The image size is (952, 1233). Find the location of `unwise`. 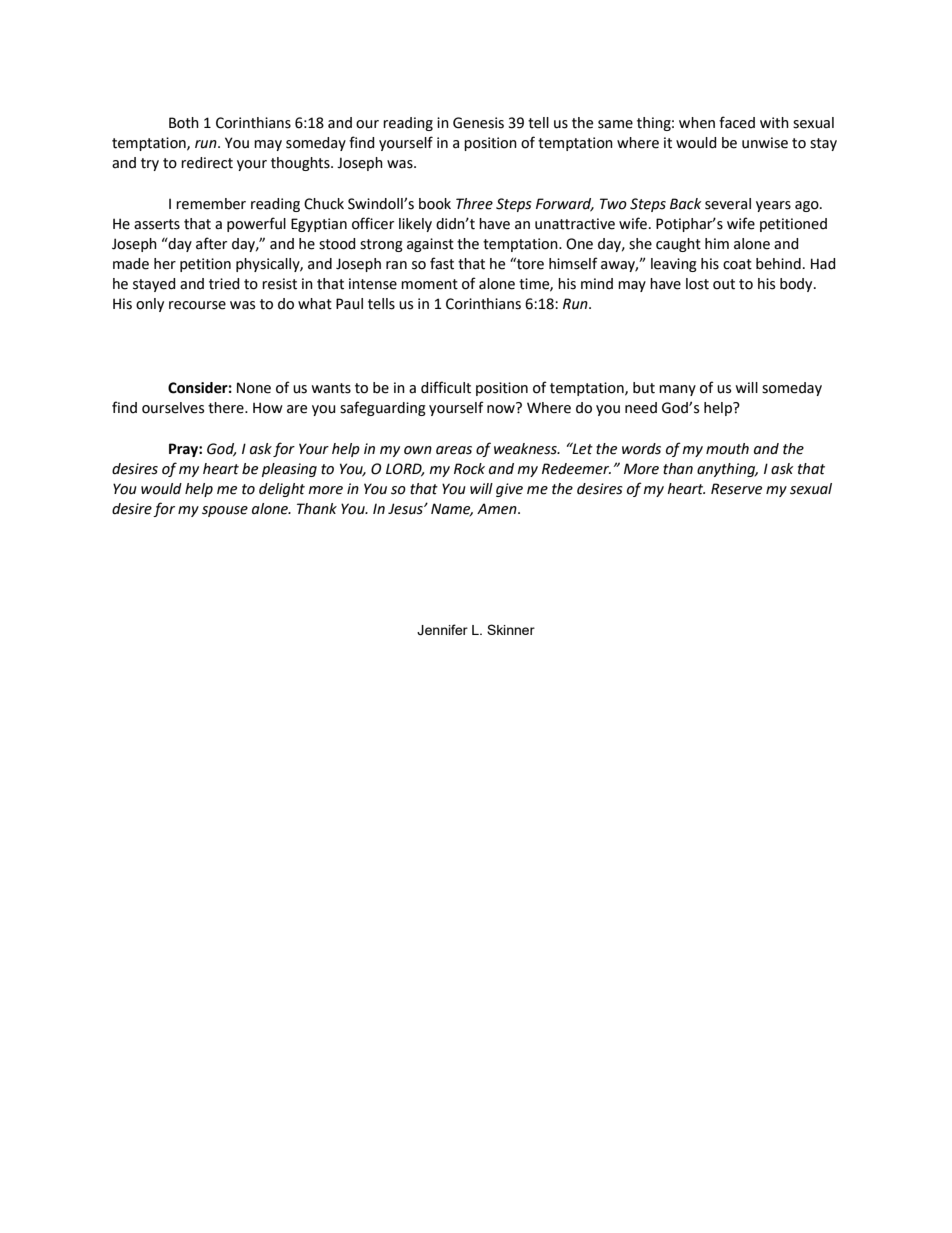

unwise is located at coordinates (765, 143).
